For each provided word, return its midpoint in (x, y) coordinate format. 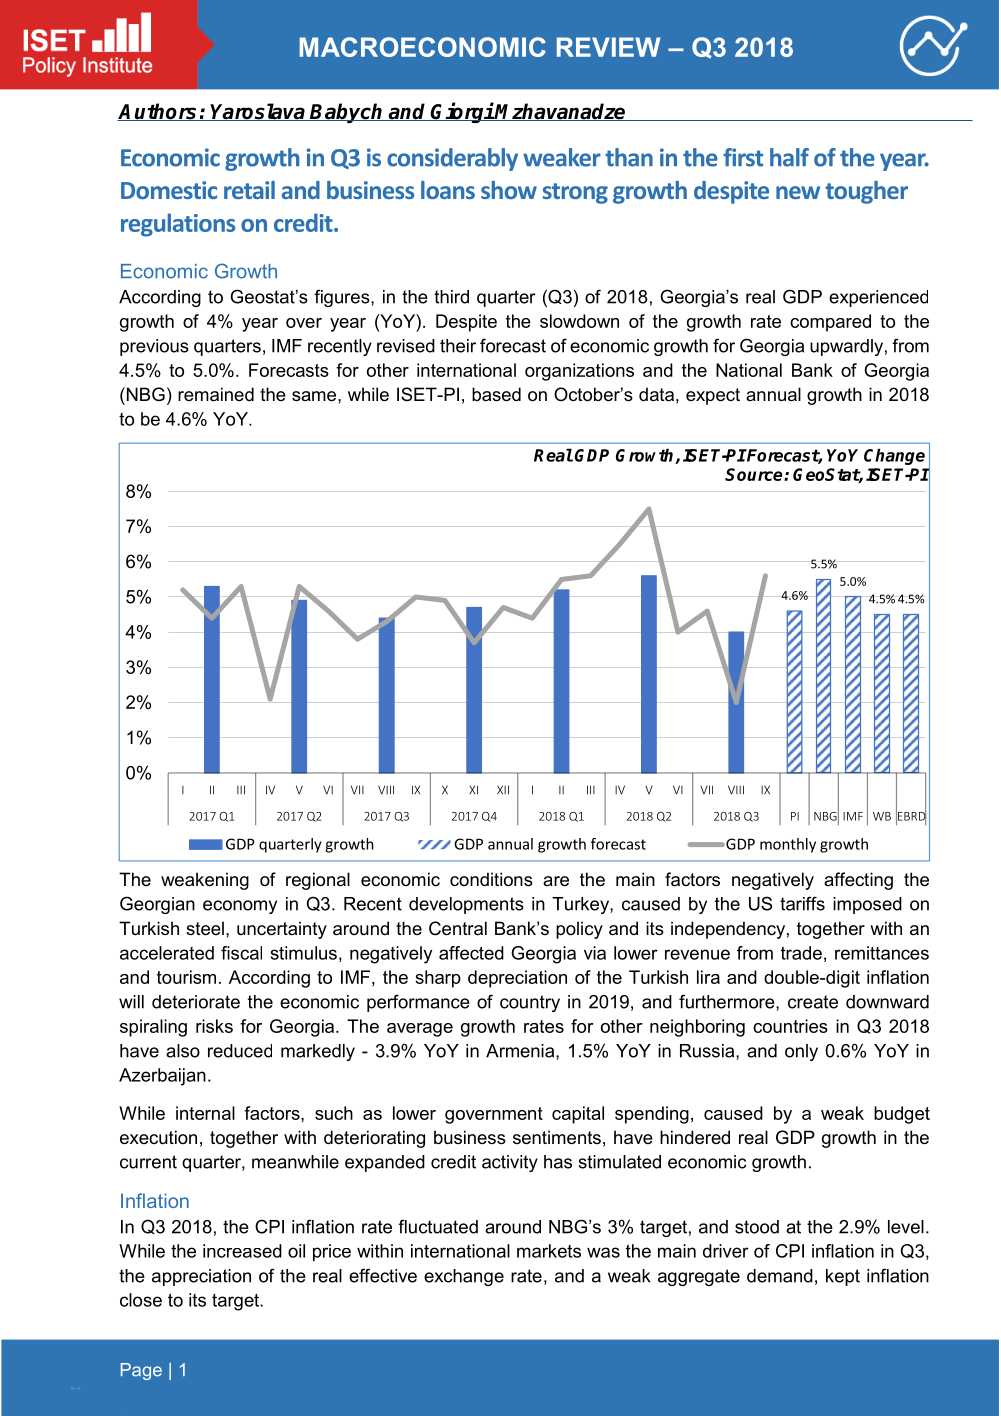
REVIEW (608, 47)
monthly (788, 845)
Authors (158, 112)
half (789, 157)
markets (549, 1251)
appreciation (201, 1277)
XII (503, 790)
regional (318, 881)
